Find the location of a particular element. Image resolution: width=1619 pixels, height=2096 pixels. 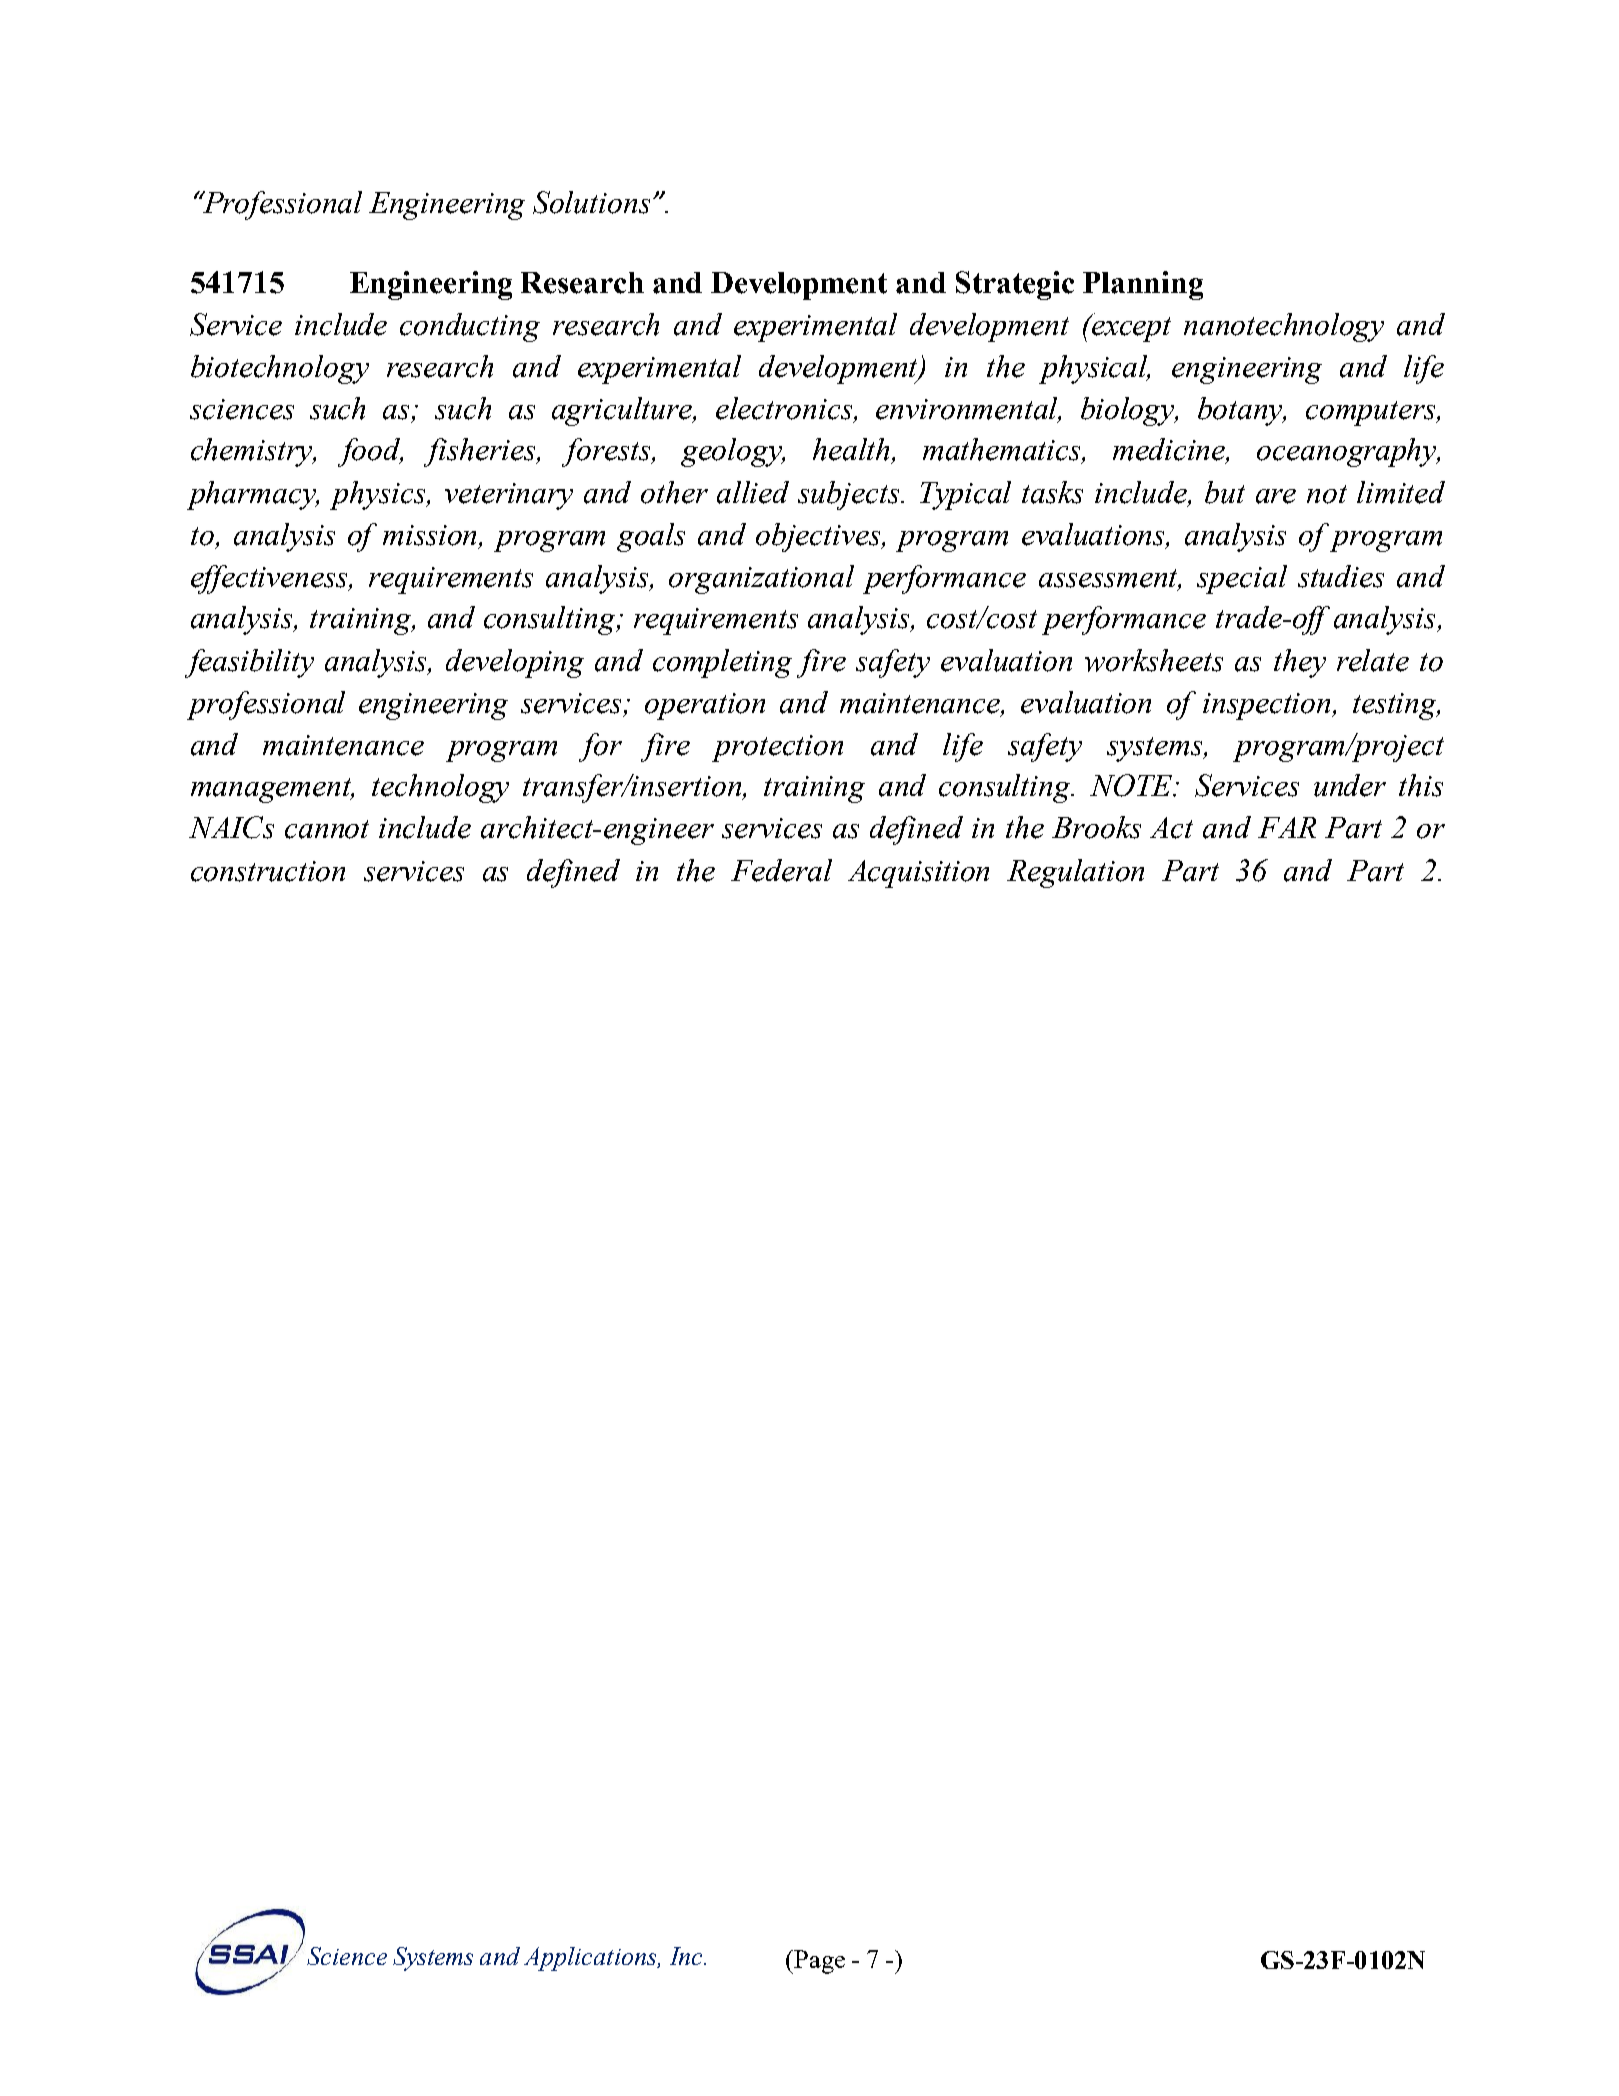

Federal is located at coordinates (781, 870).
